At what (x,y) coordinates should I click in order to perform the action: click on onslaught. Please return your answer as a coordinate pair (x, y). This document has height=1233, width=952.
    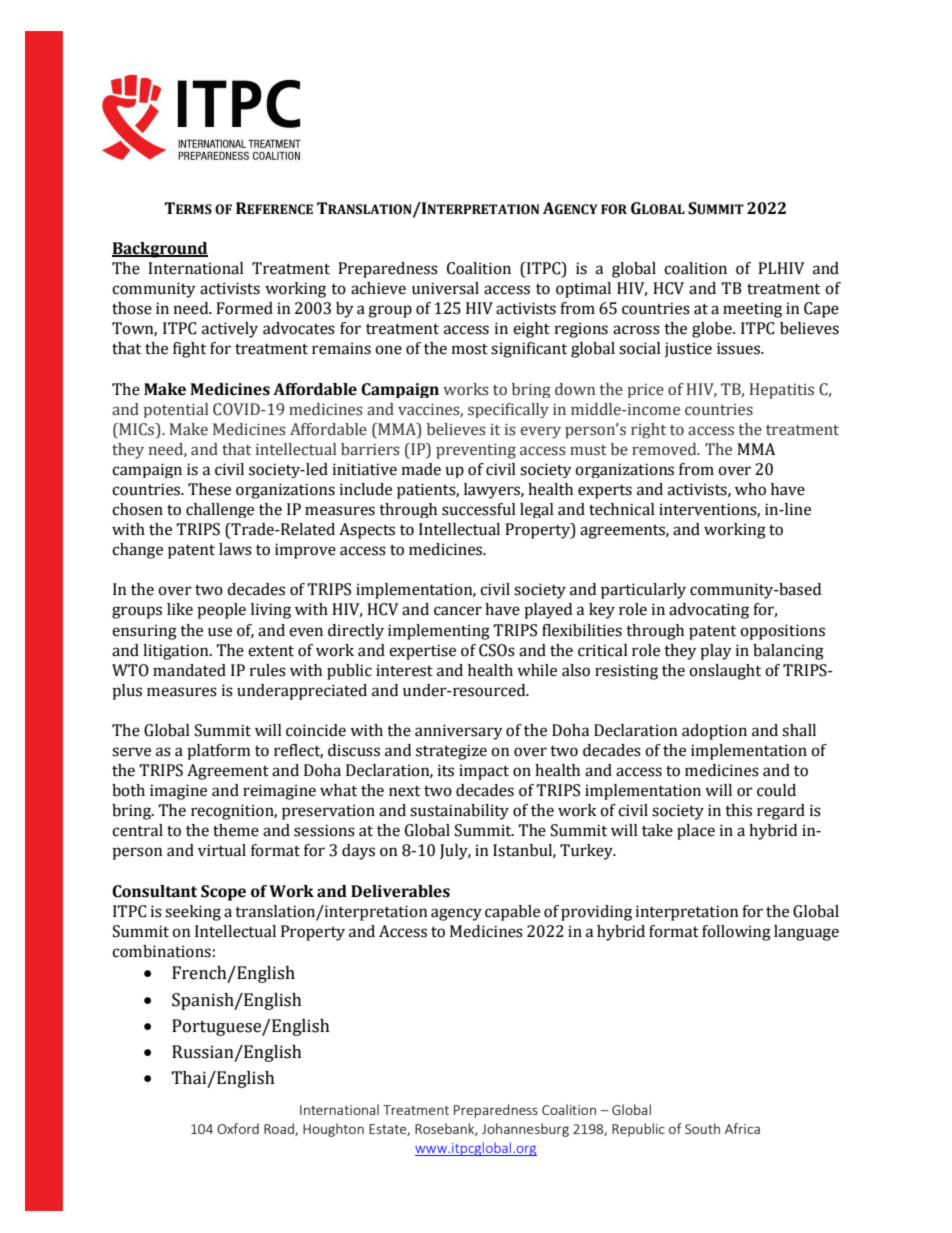
    Looking at the image, I should click on (725, 672).
